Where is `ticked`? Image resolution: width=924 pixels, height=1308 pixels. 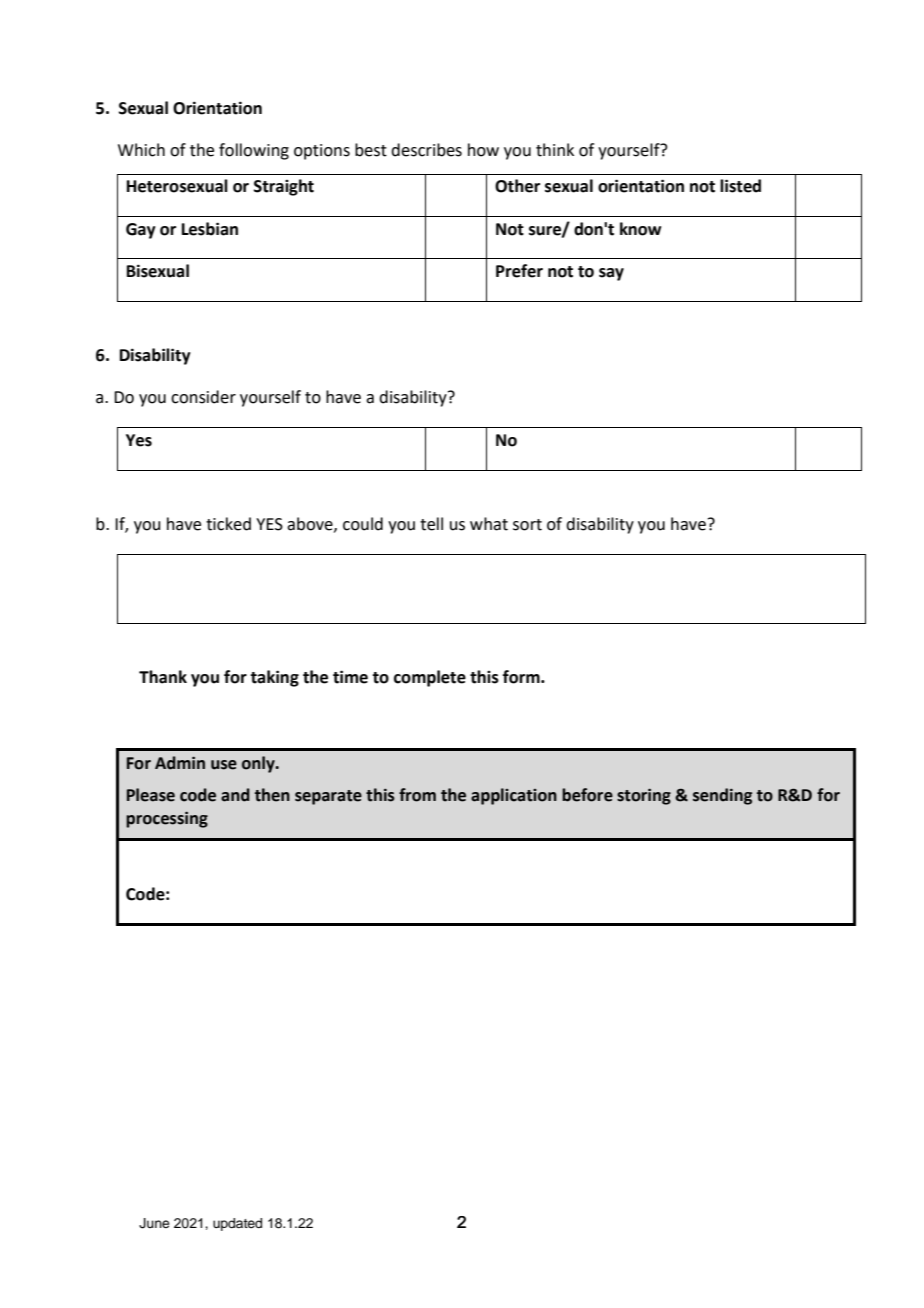 ticked is located at coordinates (228, 524).
